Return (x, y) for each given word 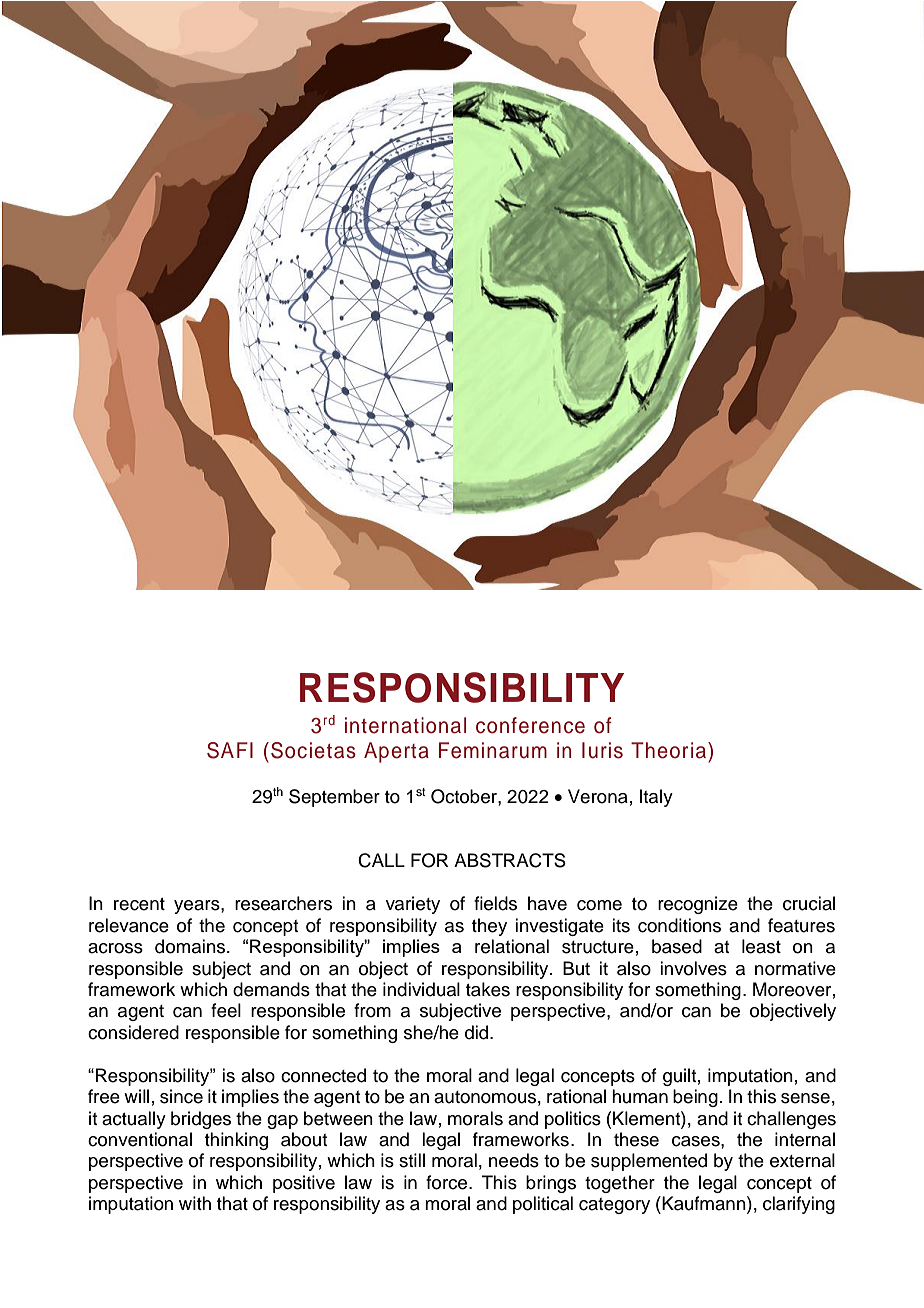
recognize (698, 905)
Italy (656, 798)
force (448, 1182)
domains (191, 946)
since (181, 1096)
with (195, 1203)
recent (139, 904)
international (405, 725)
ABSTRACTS (510, 860)
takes (488, 989)
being (695, 1098)
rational (576, 1096)
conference (530, 725)
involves (693, 968)
